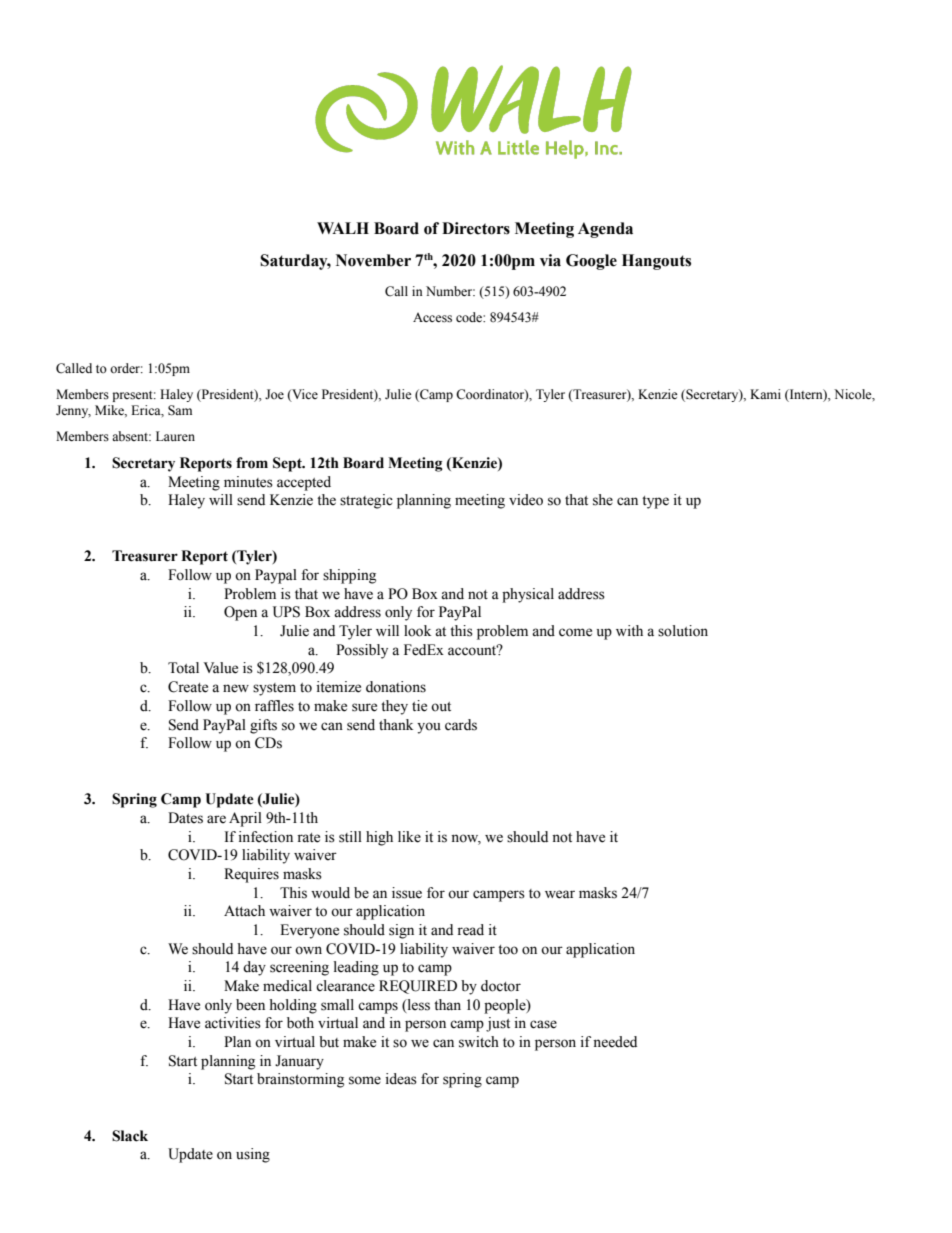 This screenshot has width=952, height=1233. What do you see at coordinates (615, 1042) in the screenshot?
I see `needed` at bounding box center [615, 1042].
